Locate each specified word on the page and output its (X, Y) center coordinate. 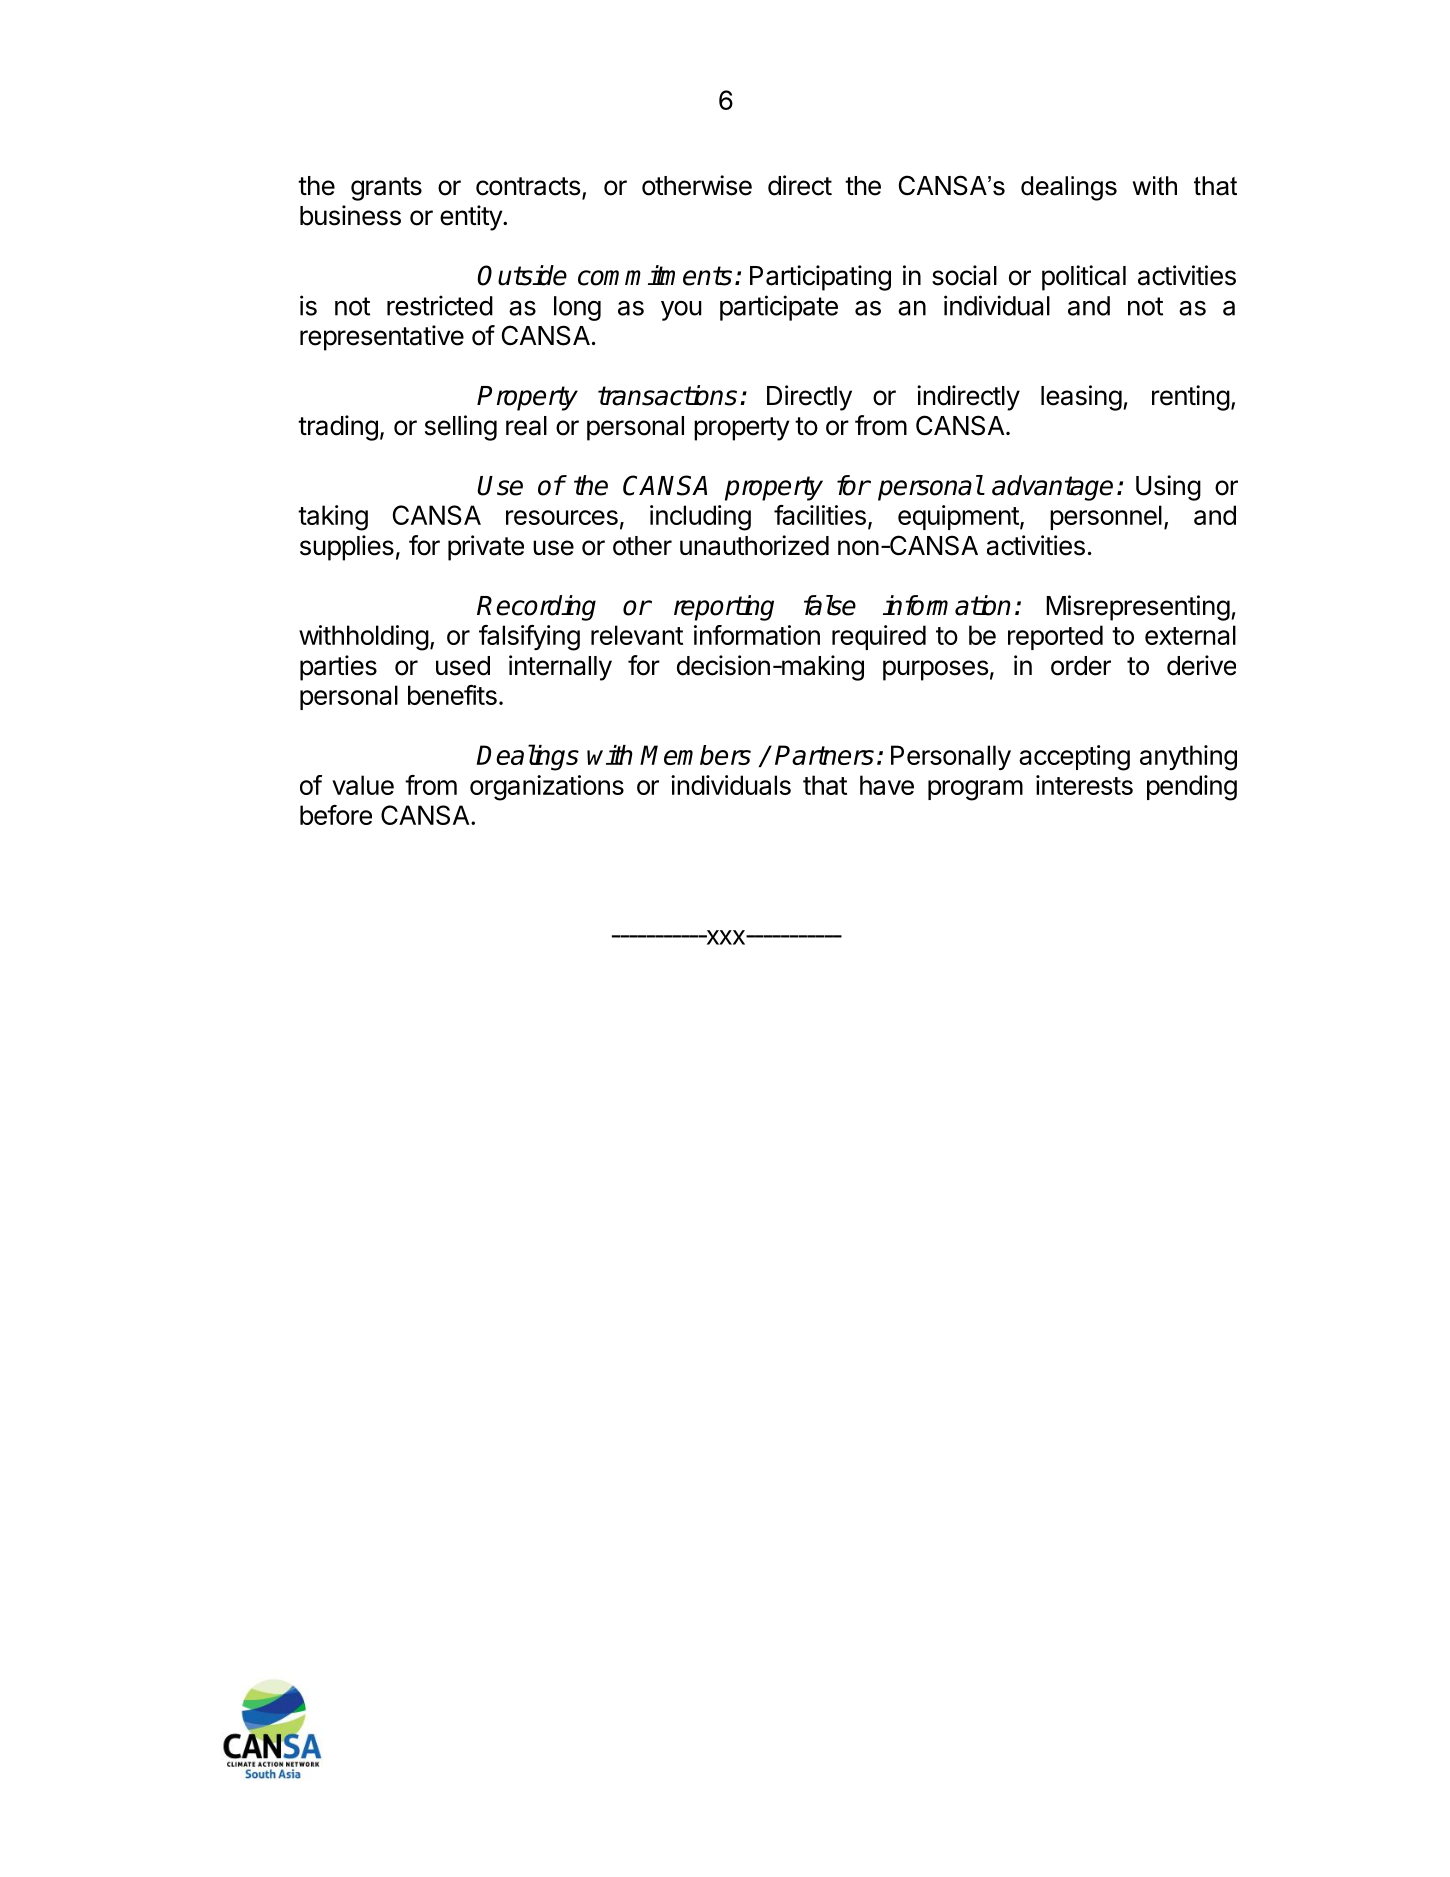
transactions (667, 395)
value (363, 785)
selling (461, 428)
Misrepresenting (1138, 608)
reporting (724, 608)
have (887, 785)
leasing (1081, 398)
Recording (536, 608)
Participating (820, 278)
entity (472, 218)
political (1084, 278)
